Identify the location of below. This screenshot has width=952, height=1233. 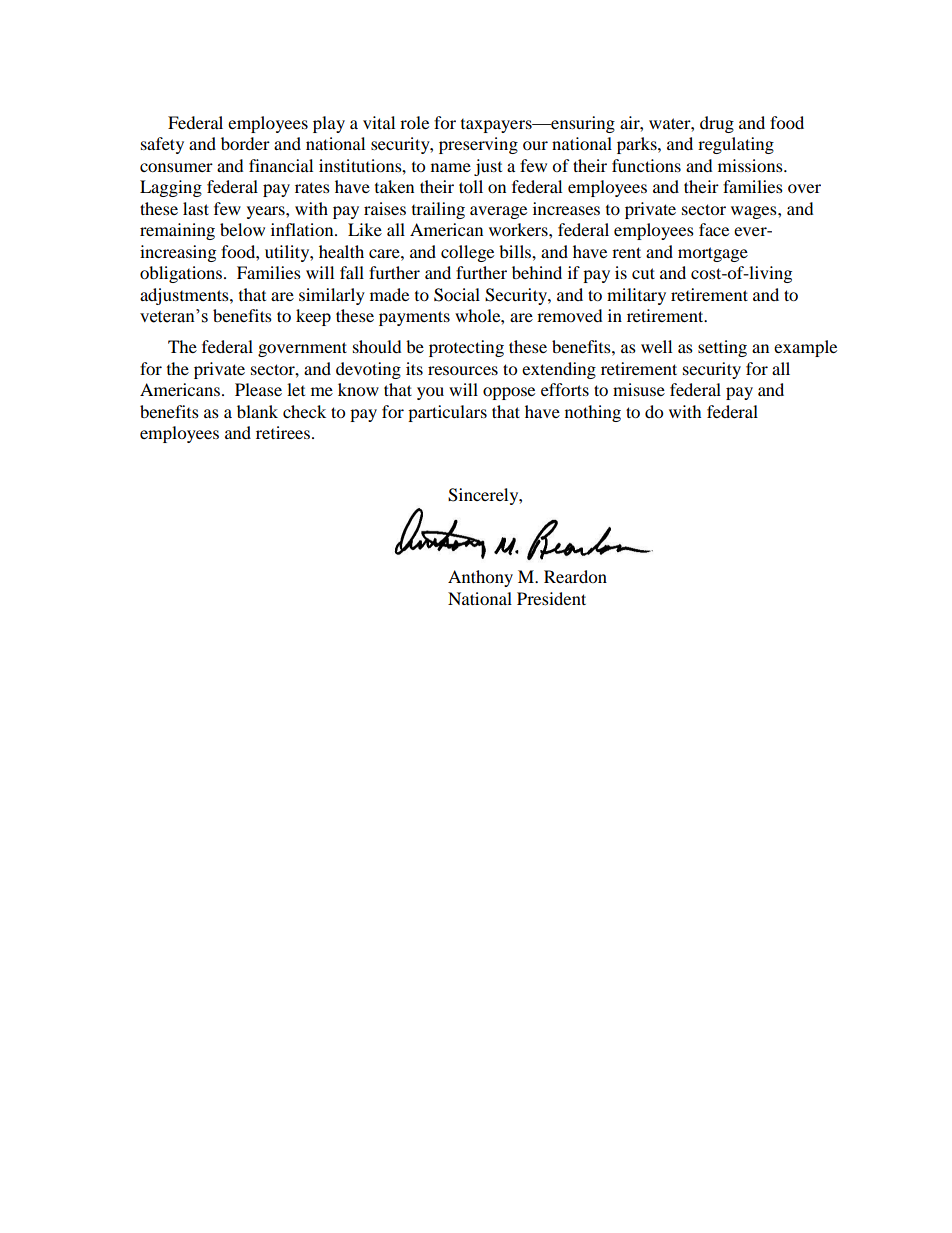
(242, 229).
